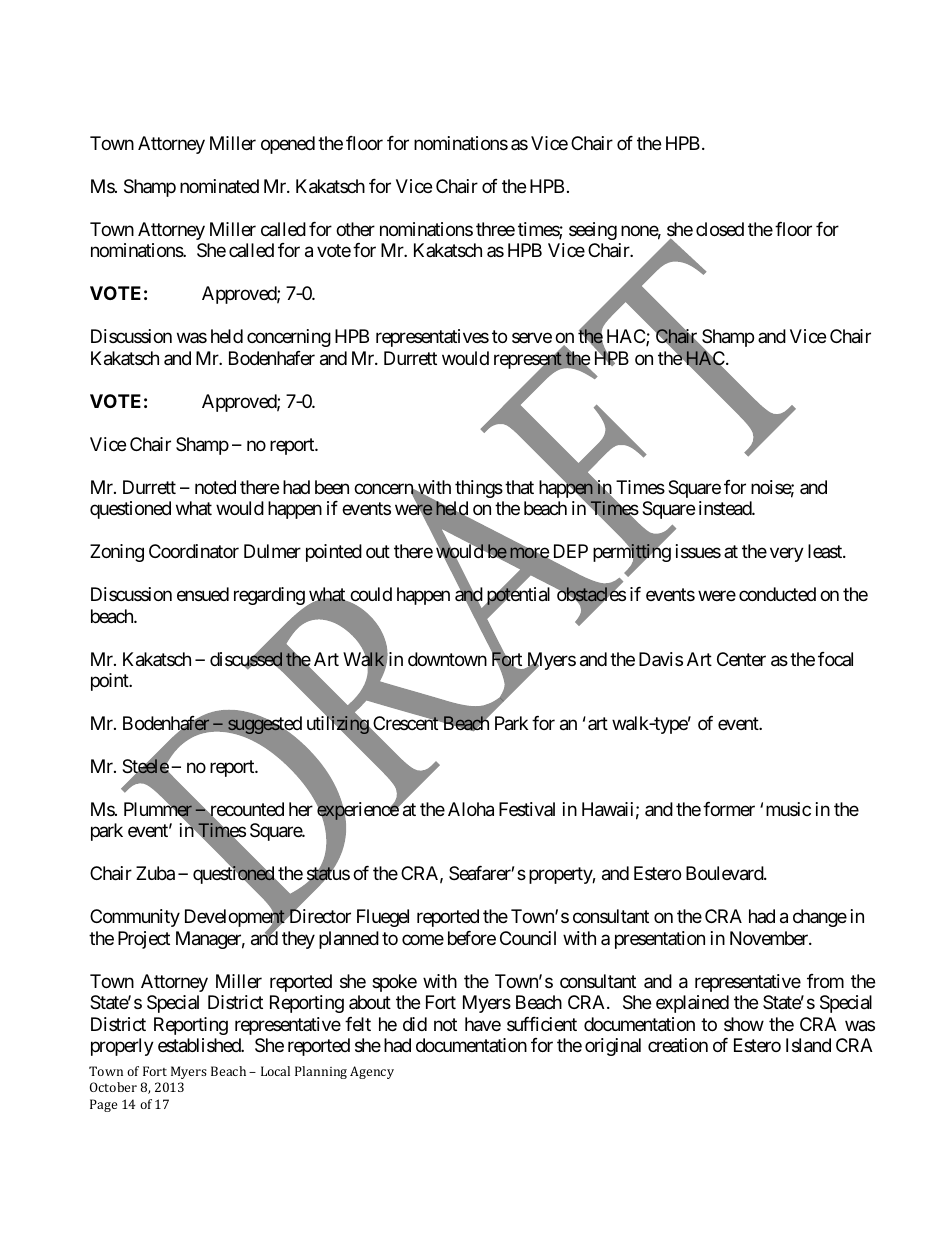 The height and width of the page is (1233, 952). Describe the element at coordinates (219, 186) in the page. I see `nominated` at that location.
